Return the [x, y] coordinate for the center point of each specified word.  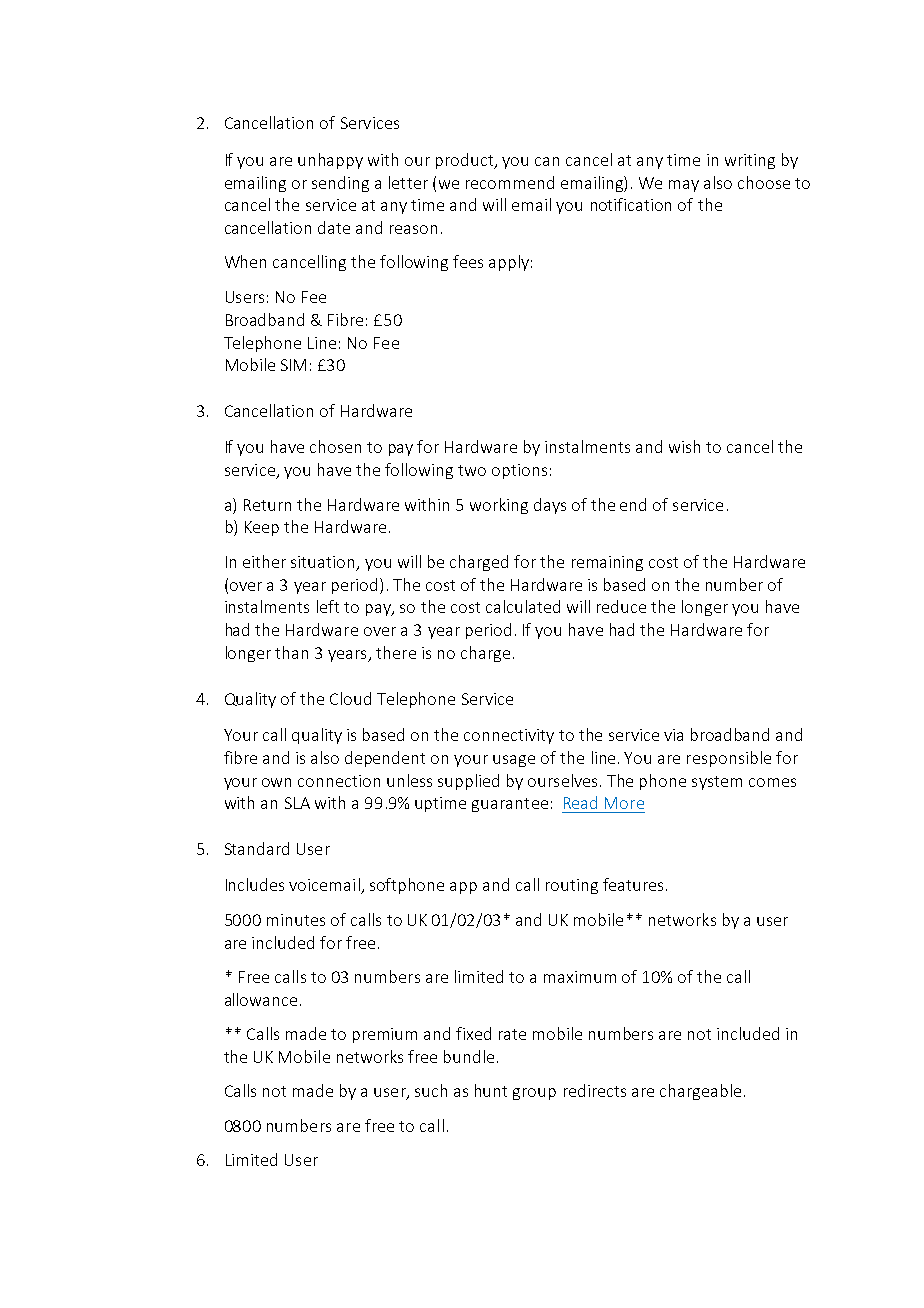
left [328, 606]
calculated [523, 606]
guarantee [510, 805]
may [684, 186]
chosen [335, 446]
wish [684, 446]
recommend [510, 182]
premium [385, 1035]
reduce [621, 606]
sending [340, 184]
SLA [297, 803]
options [519, 471]
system [717, 783]
